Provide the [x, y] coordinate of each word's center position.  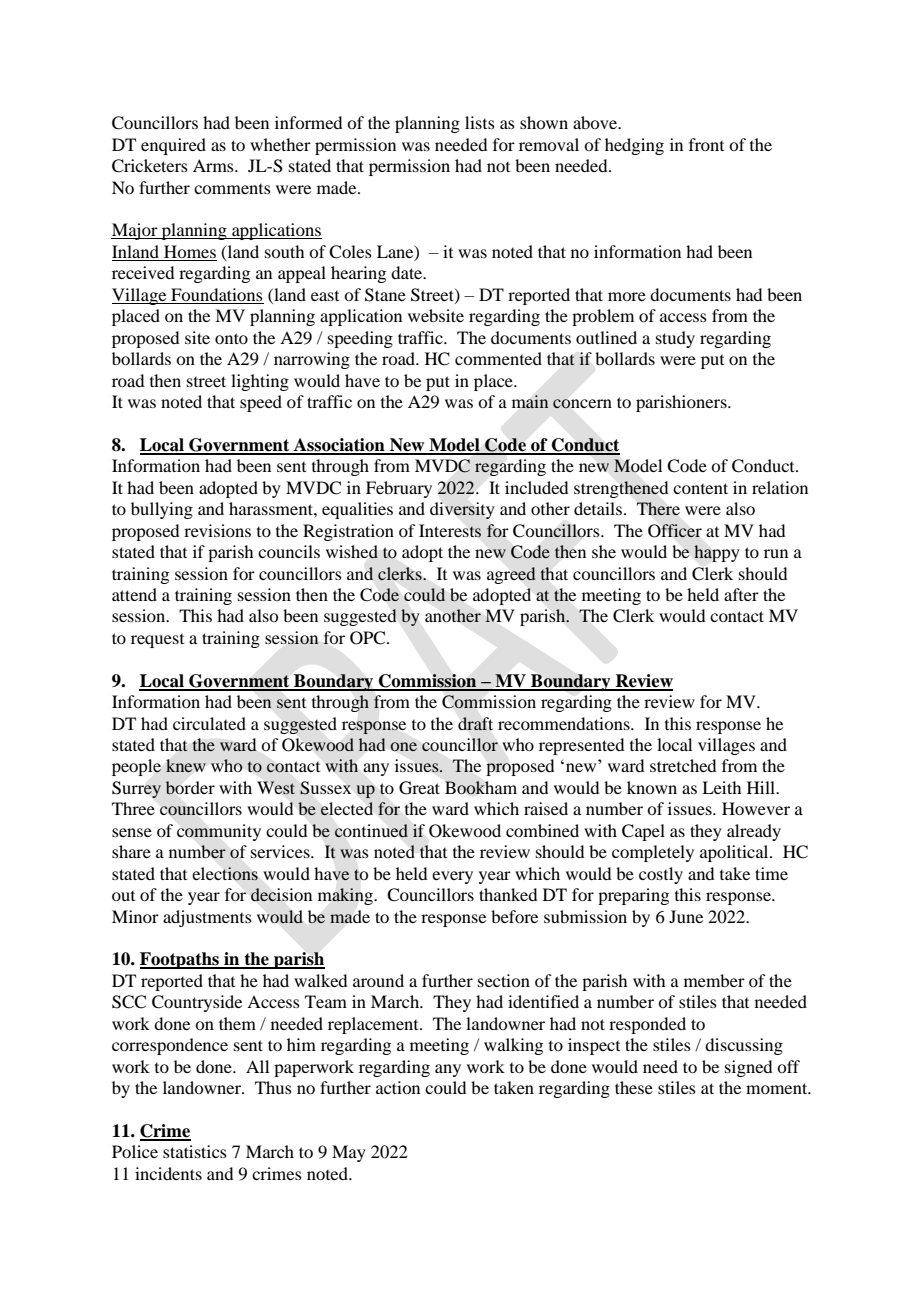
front [706, 144]
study [675, 339]
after [741, 594]
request [157, 641]
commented [498, 358]
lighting [260, 382]
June [686, 916]
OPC [369, 638]
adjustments [207, 918]
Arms [214, 165]
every [452, 877]
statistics [195, 1151]
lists [480, 122]
